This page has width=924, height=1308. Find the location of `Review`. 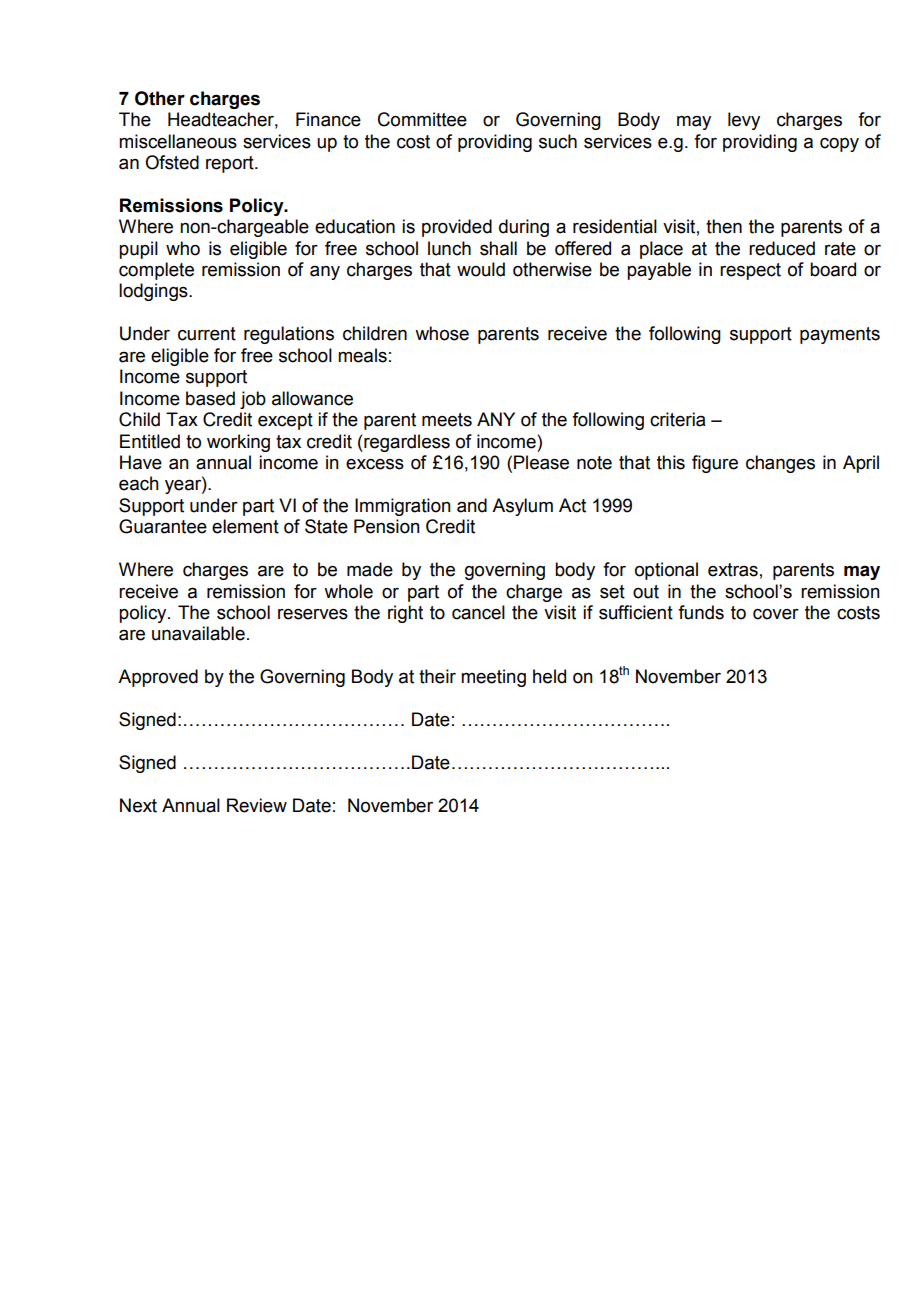

Review is located at coordinates (257, 805).
